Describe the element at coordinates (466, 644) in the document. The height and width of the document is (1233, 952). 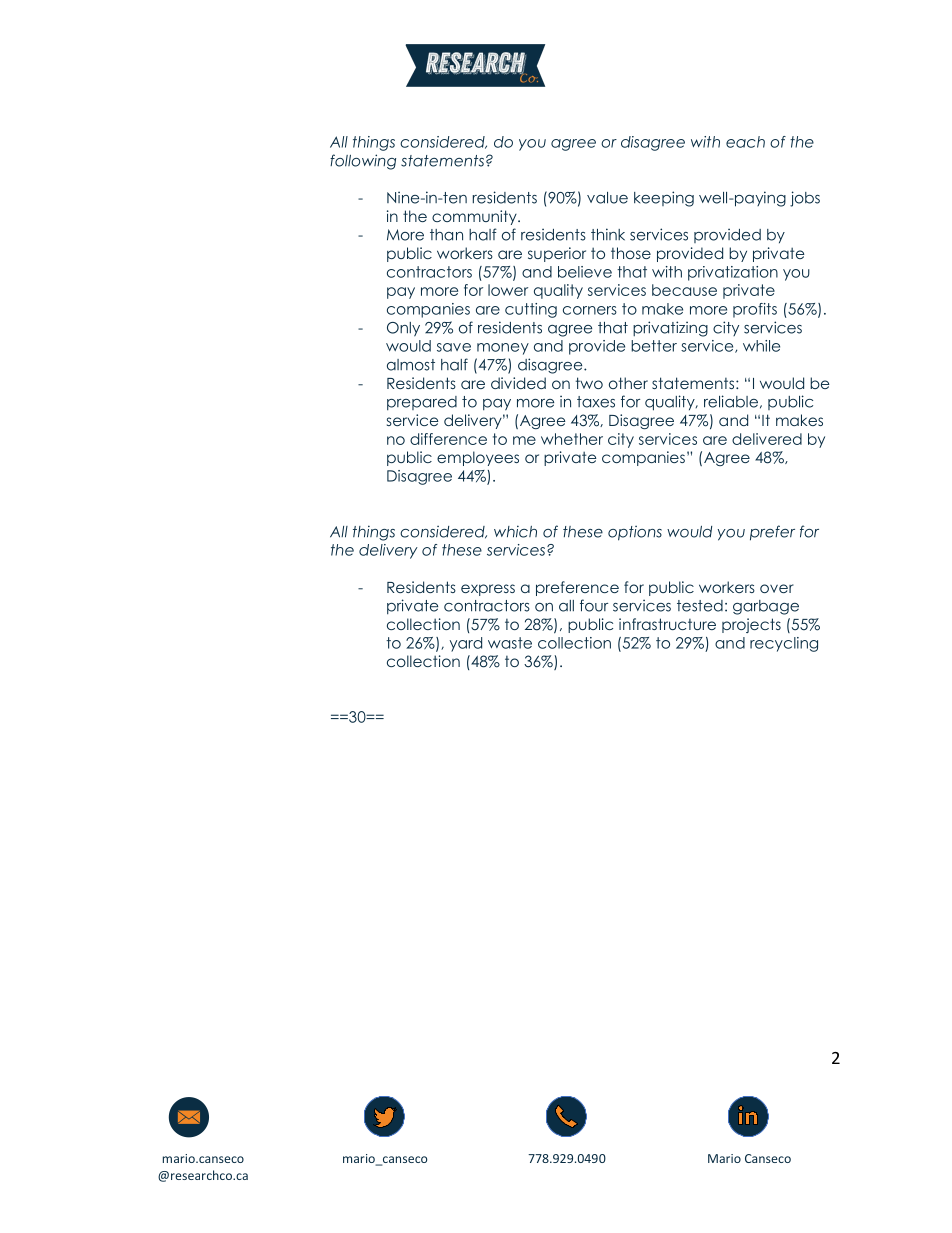
I see `yard` at that location.
